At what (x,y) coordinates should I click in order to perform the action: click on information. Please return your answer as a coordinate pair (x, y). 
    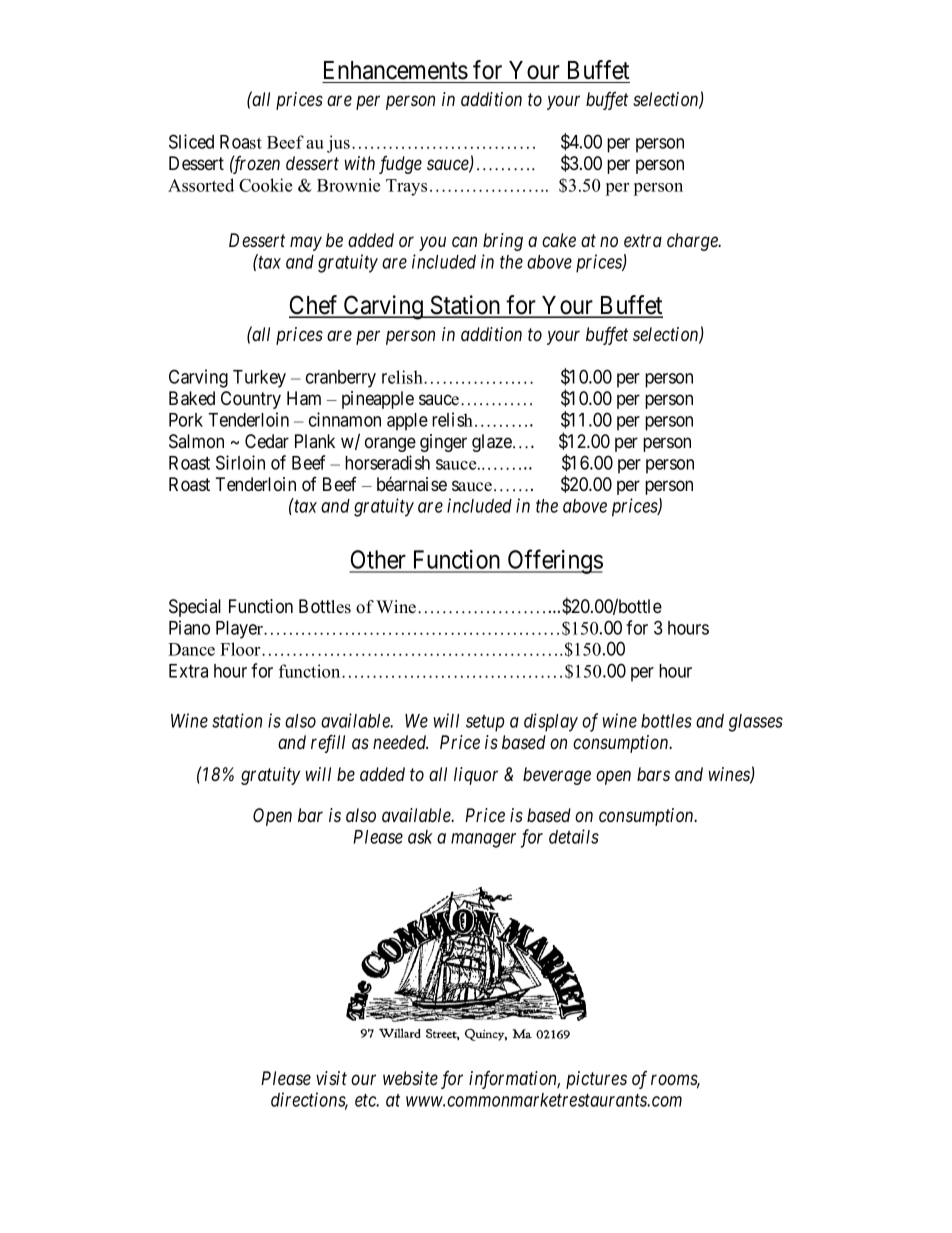
    Looking at the image, I should click on (514, 1080).
